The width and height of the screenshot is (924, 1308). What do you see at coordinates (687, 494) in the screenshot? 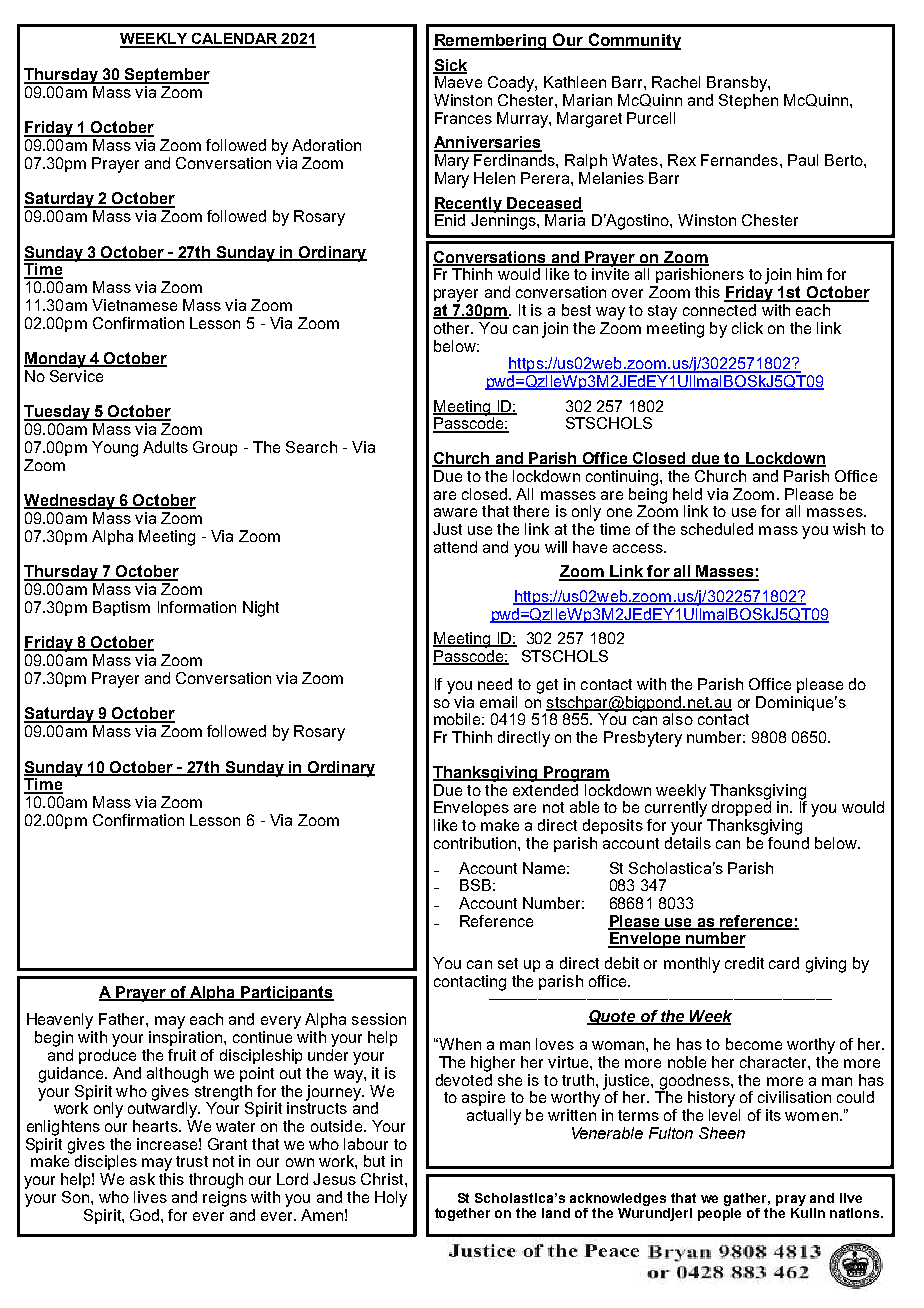
I see `held` at bounding box center [687, 494].
